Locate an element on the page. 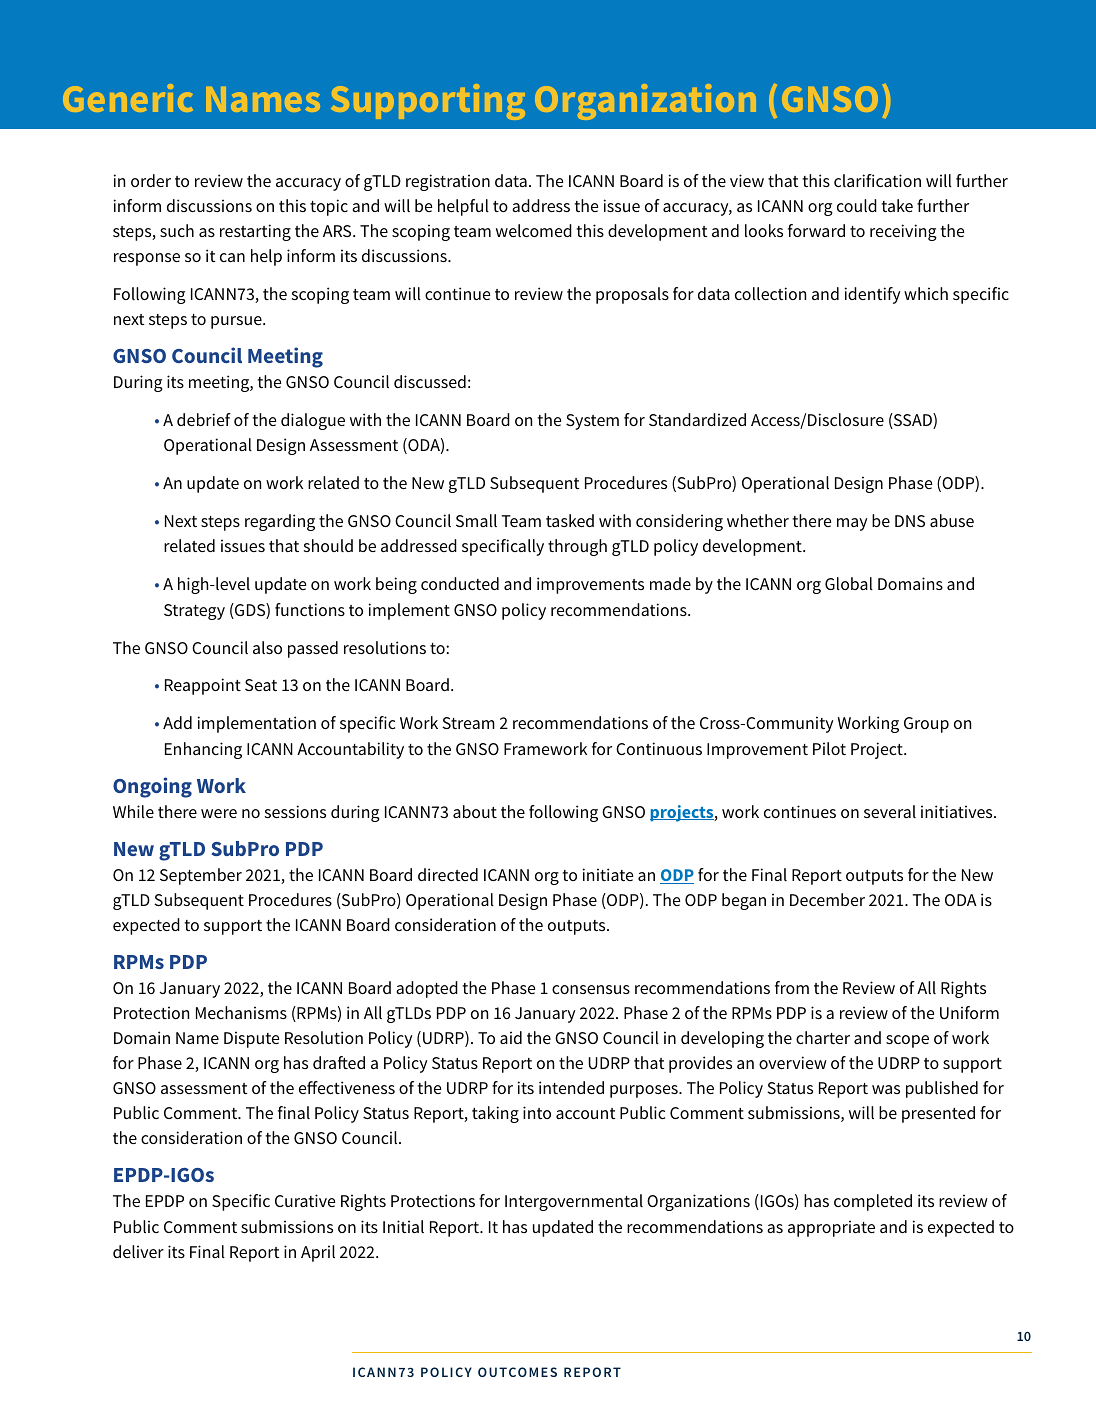 The image size is (1096, 1419). registration is located at coordinates (448, 182).
